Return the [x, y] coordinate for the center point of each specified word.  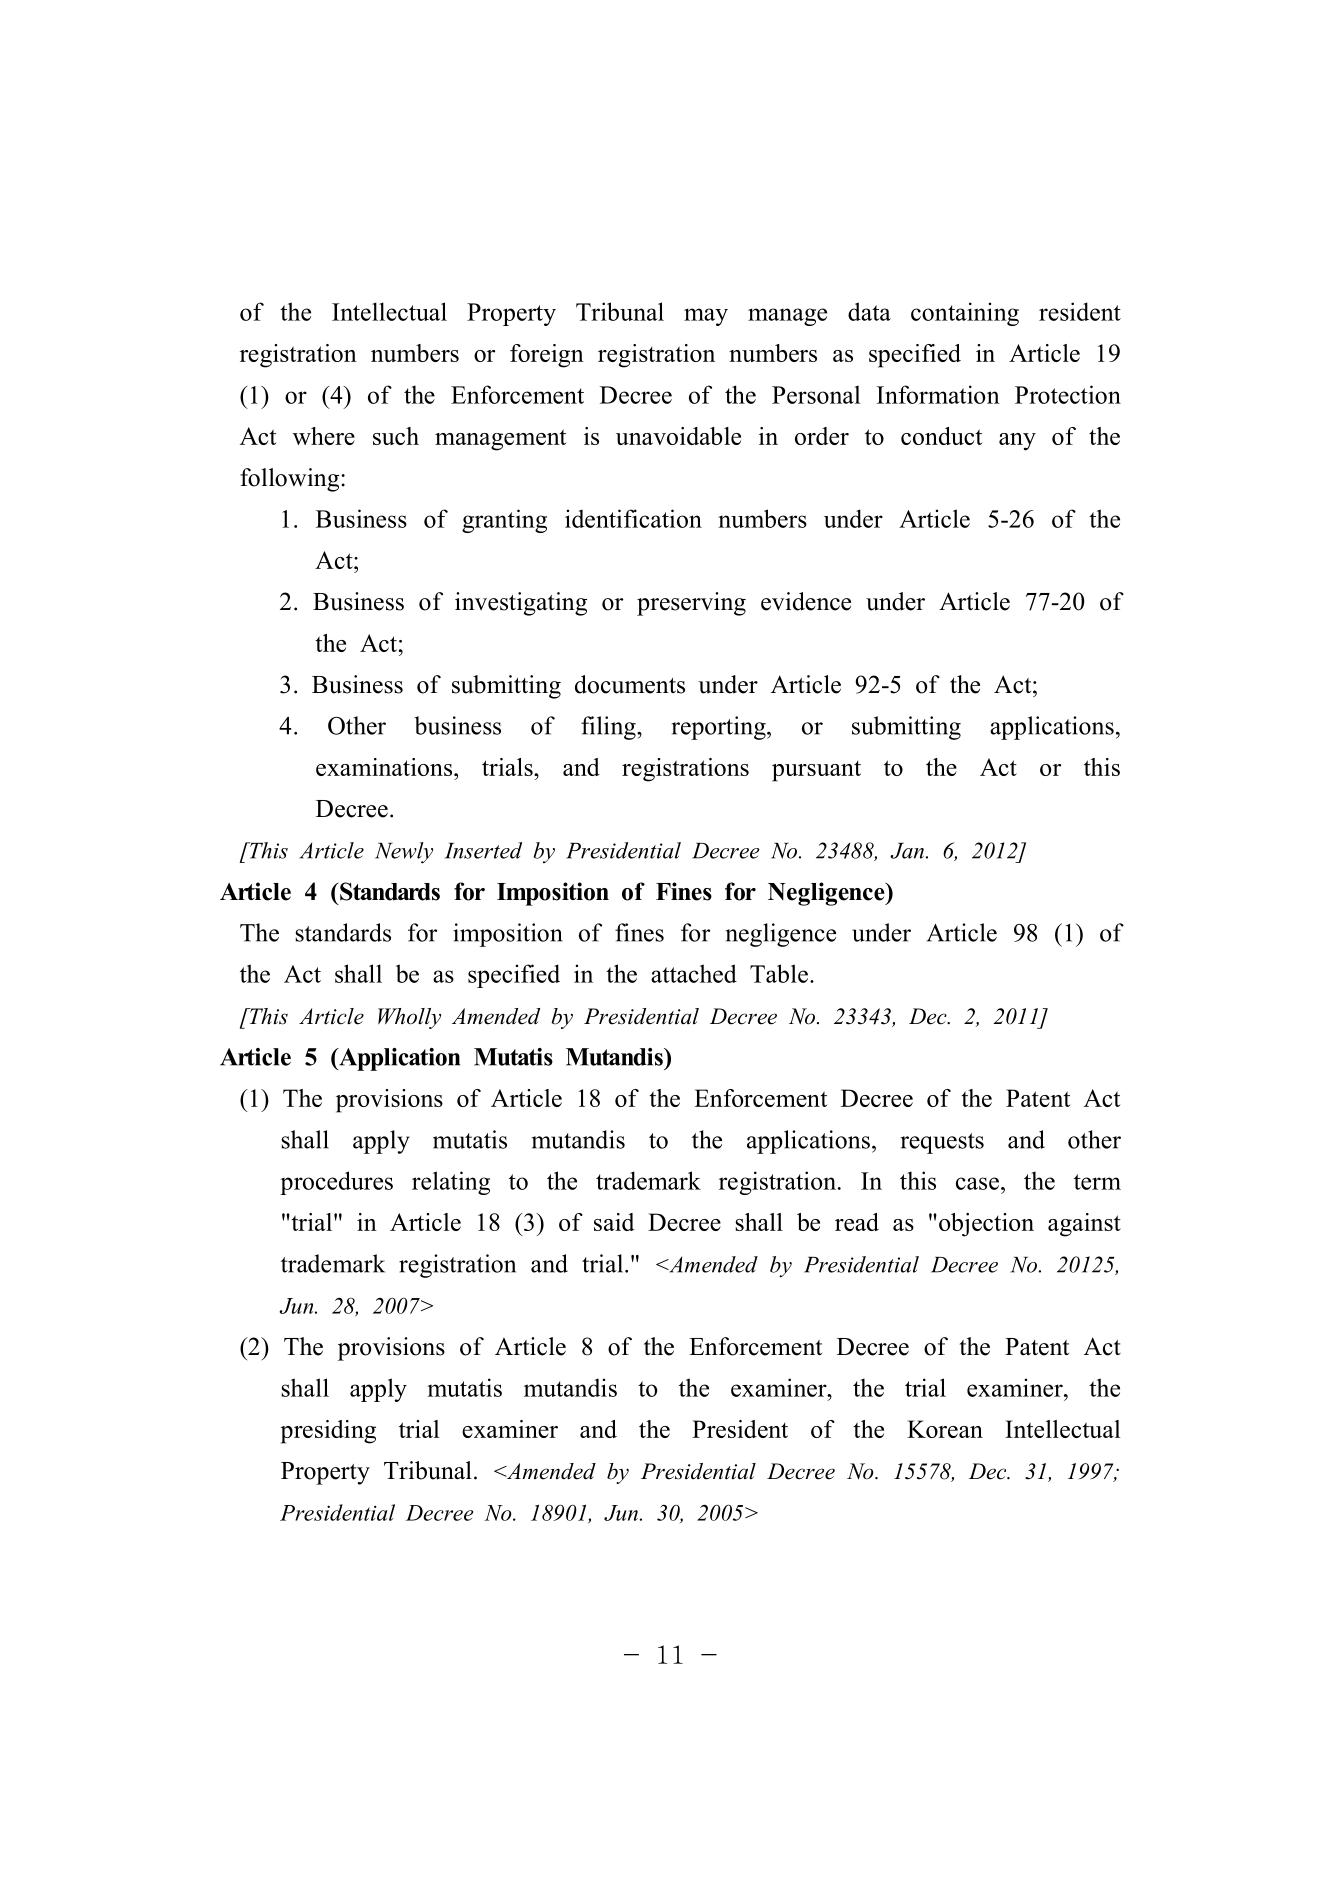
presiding [328, 1432]
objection [986, 1225]
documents [630, 684]
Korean [945, 1429]
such [396, 436]
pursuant [816, 771]
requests [942, 1143]
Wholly [409, 1018]
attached [694, 973]
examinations [385, 767]
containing [965, 314]
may [706, 317]
